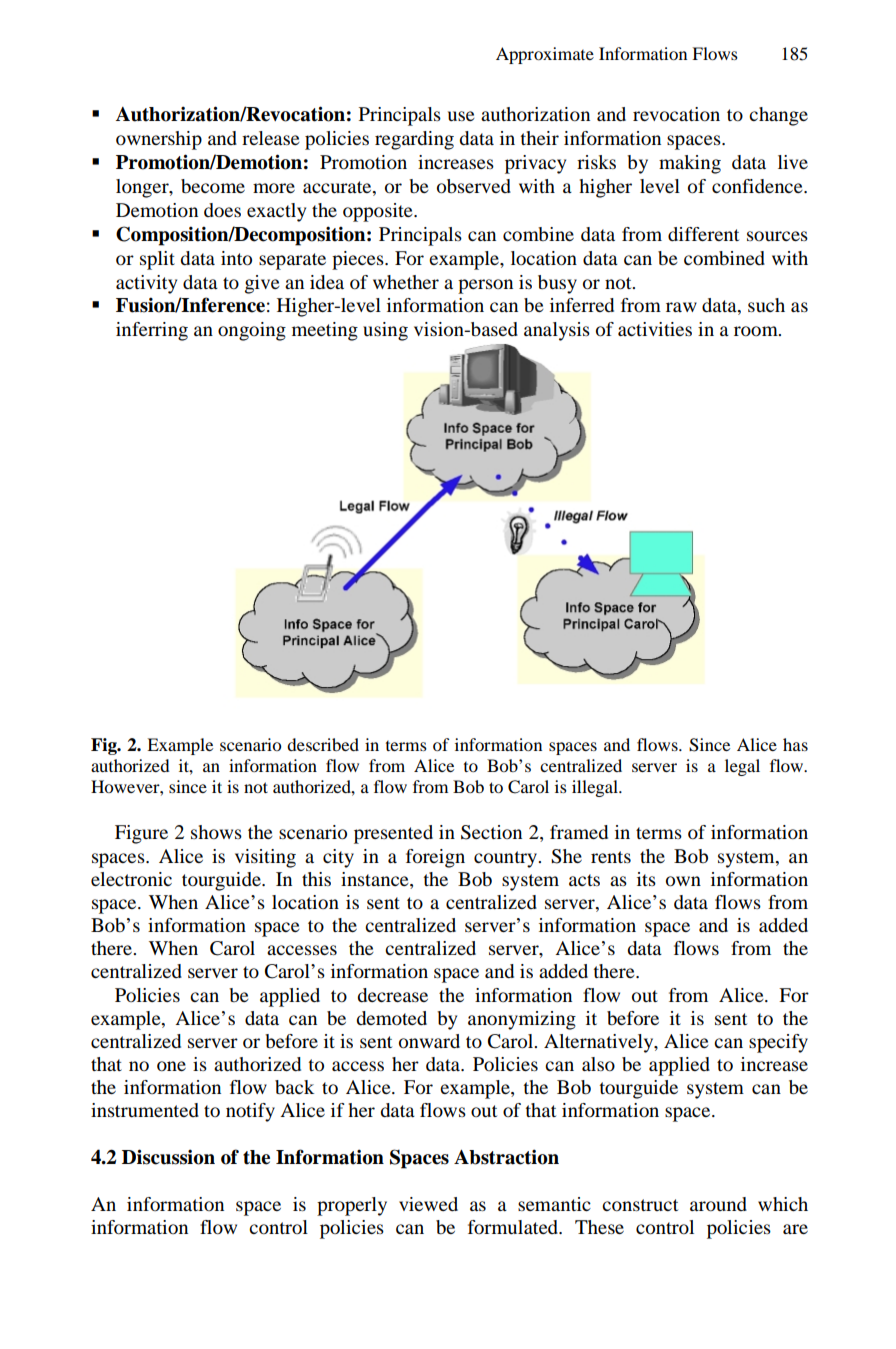  Describe the element at coordinates (435, 858) in the screenshot. I see `foreign` at that location.
